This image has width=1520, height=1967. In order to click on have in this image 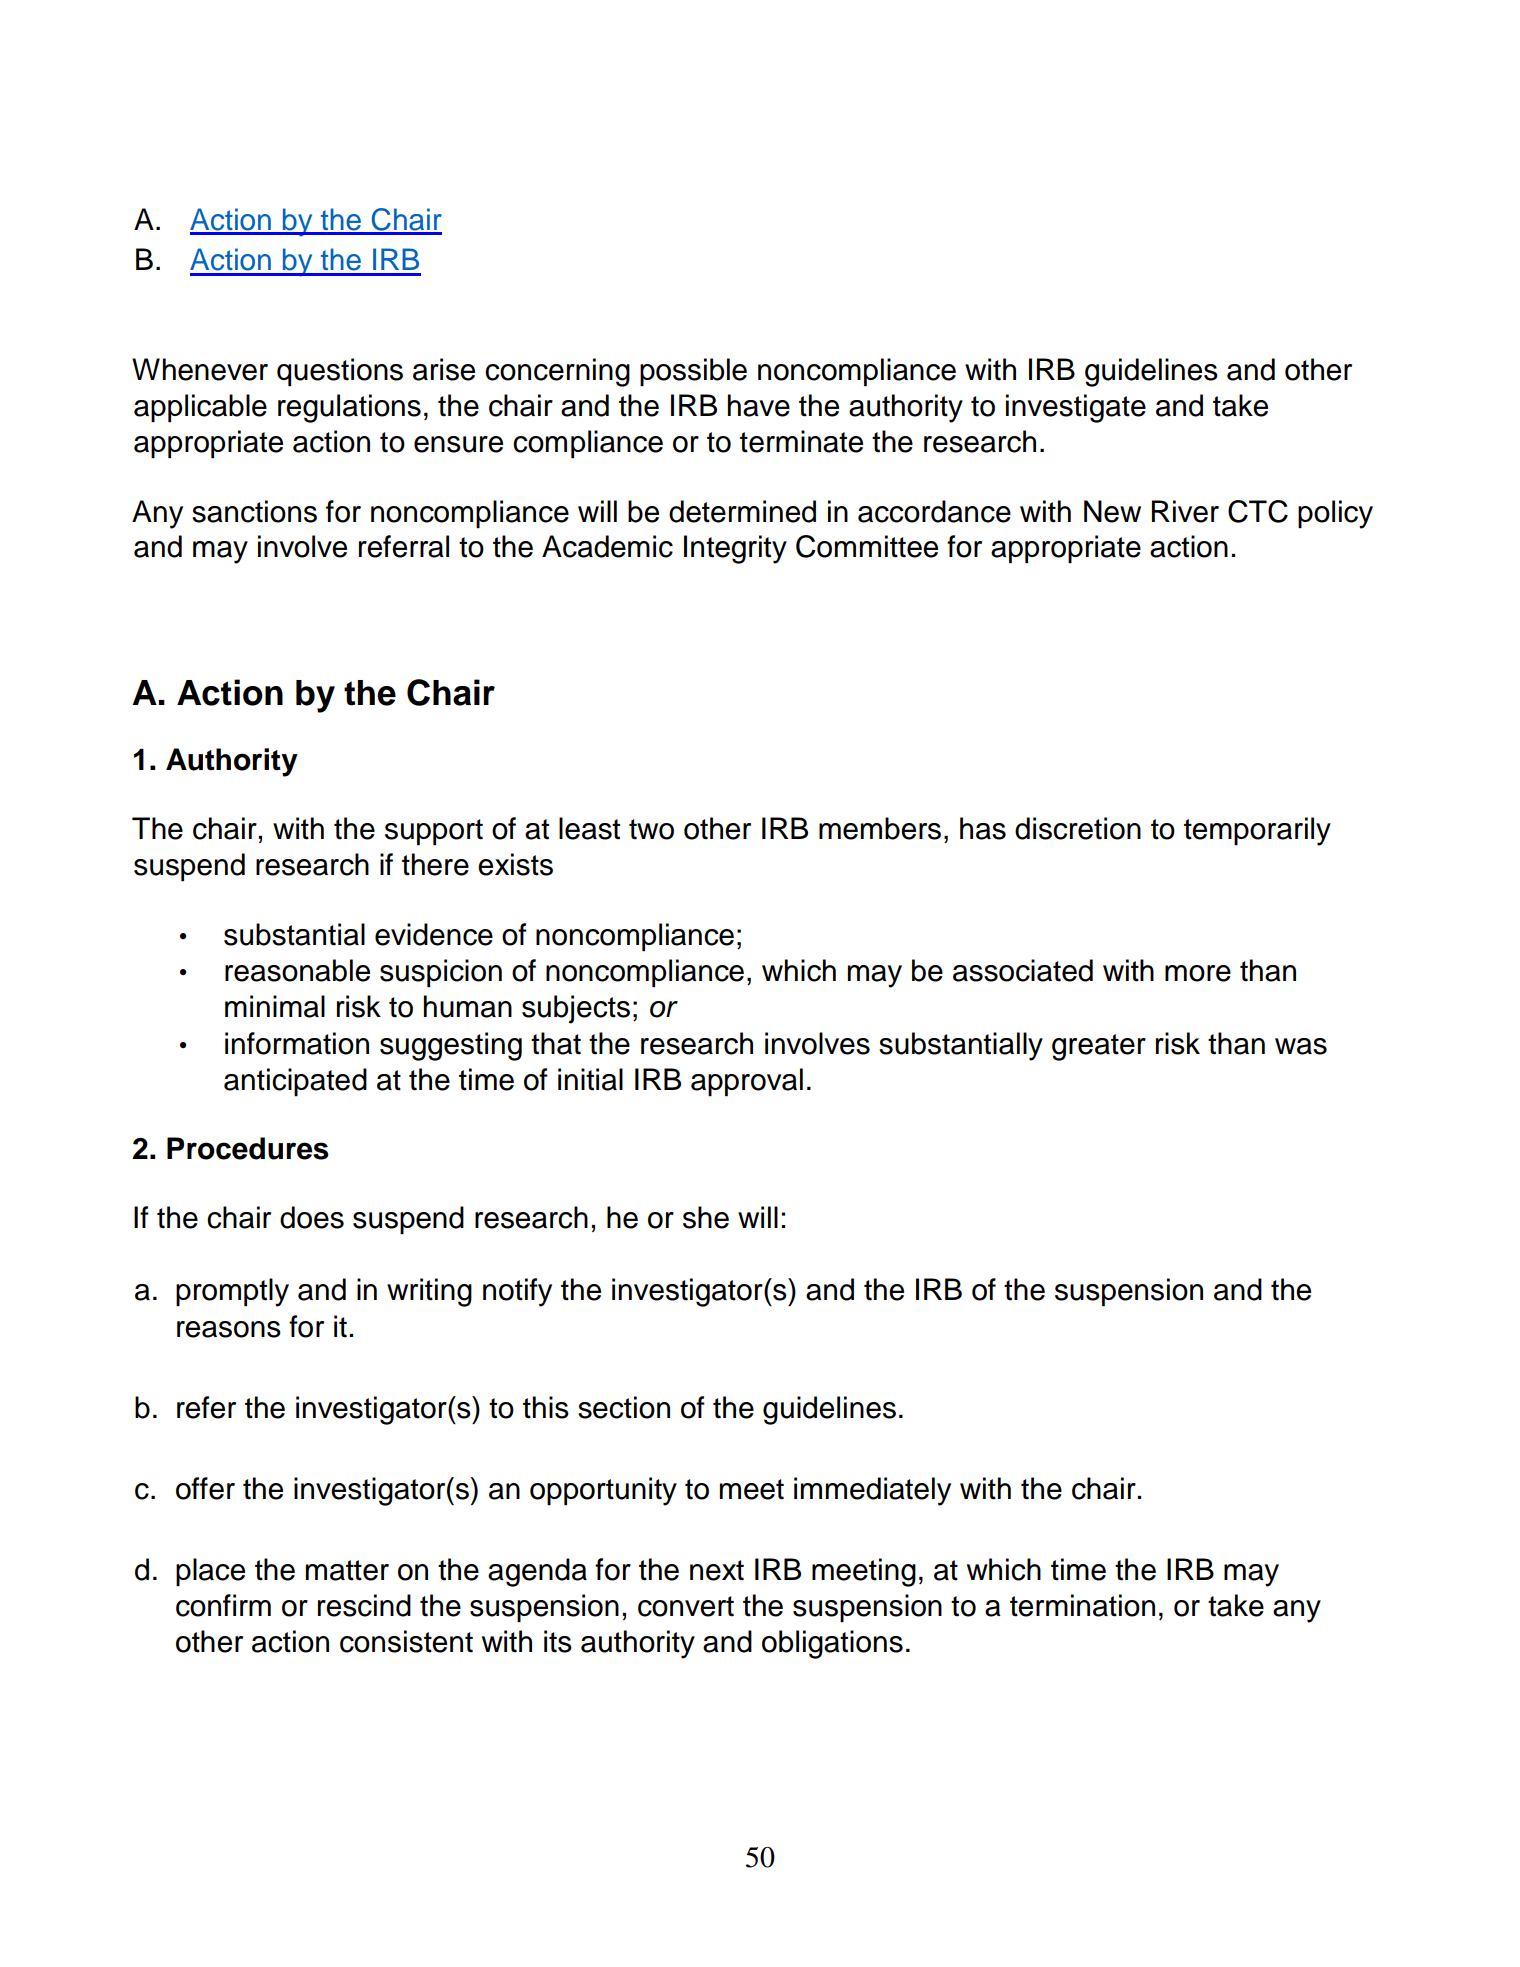, I will do `click(759, 405)`.
